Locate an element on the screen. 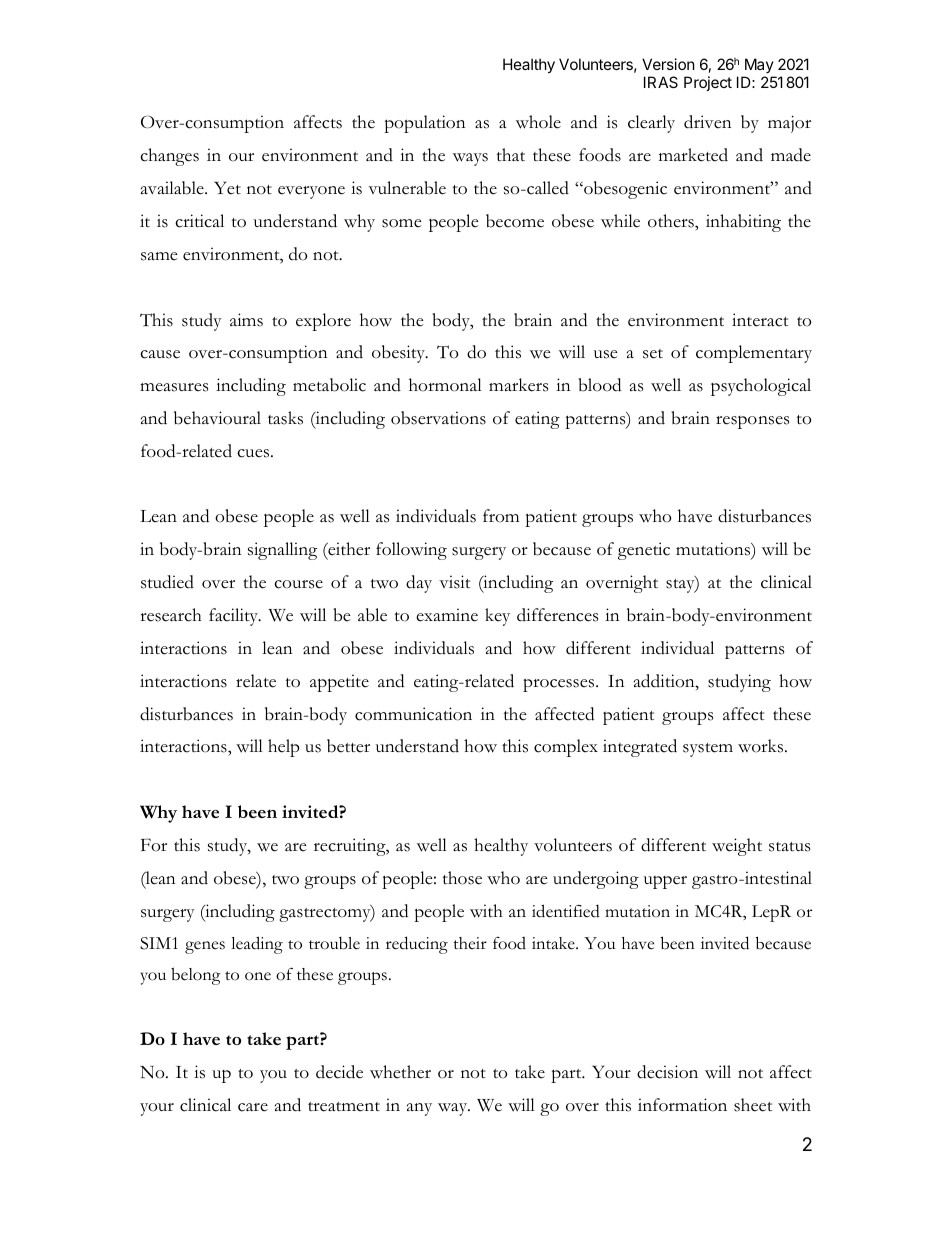 The image size is (952, 1233). visit is located at coordinates (454, 582).
